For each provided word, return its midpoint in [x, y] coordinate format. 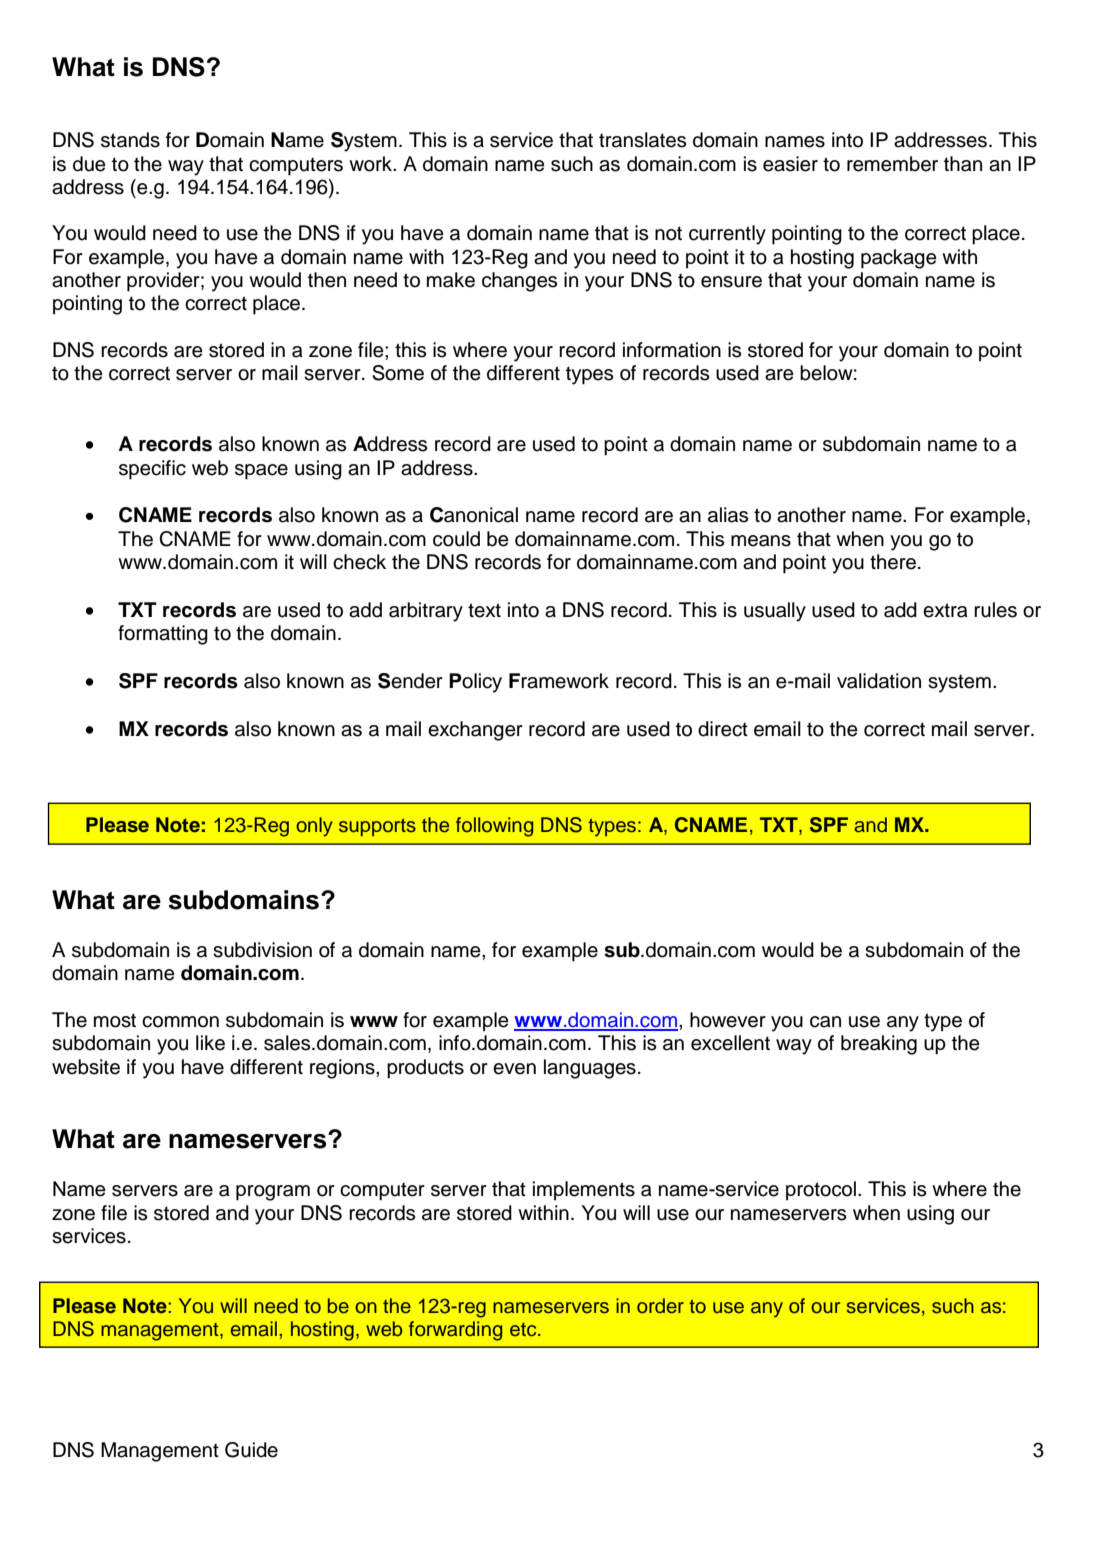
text [484, 610]
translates [642, 140]
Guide [251, 1450]
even [514, 1069]
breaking [879, 1045]
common [180, 1022]
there [893, 562]
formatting [163, 635]
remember [892, 164]
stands [130, 140]
